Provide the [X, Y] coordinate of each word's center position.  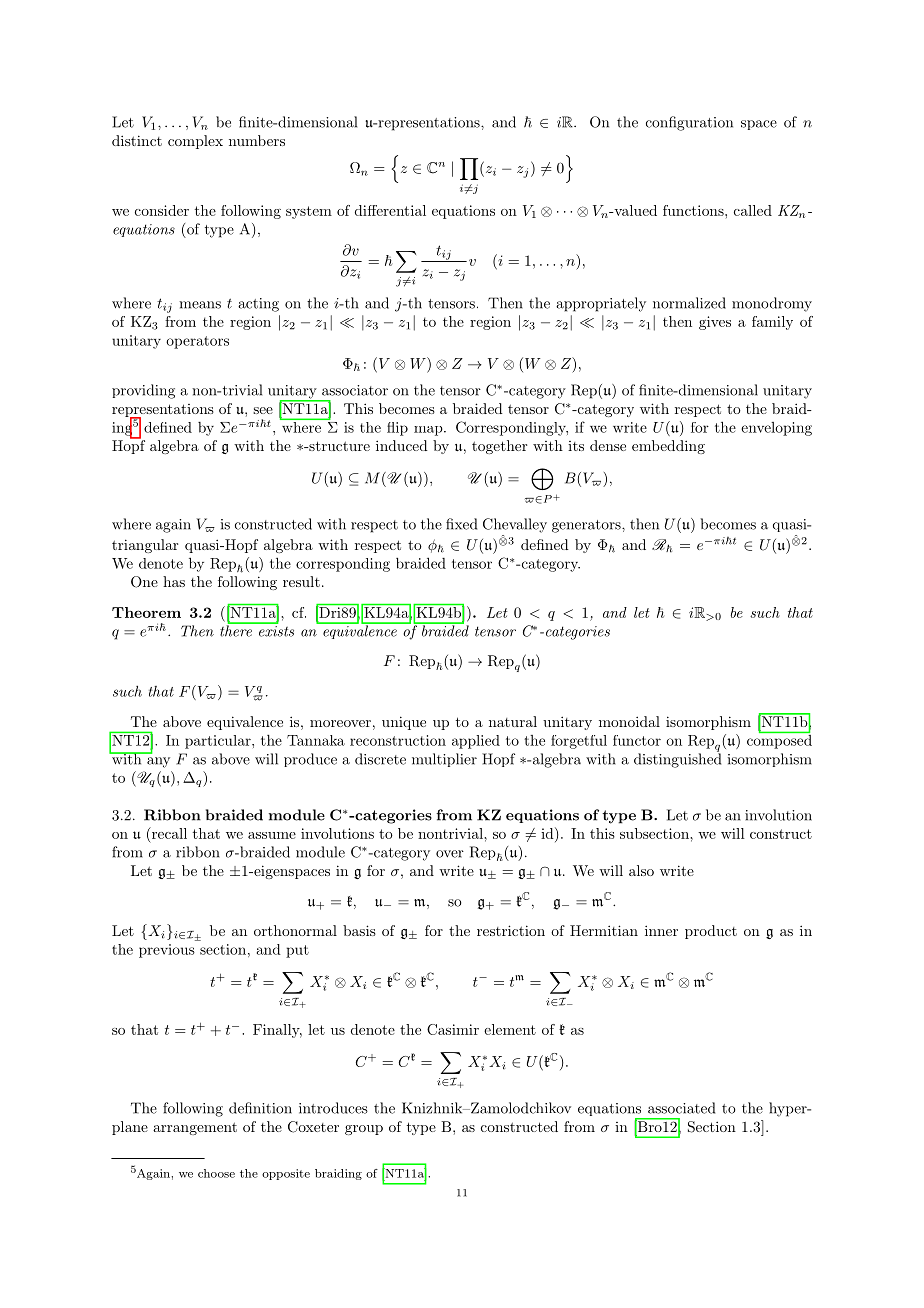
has [174, 581]
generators [587, 526]
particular [219, 742]
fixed [461, 524]
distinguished [677, 759]
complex [195, 142]
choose [216, 1173]
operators [197, 342]
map [429, 431]
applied [476, 742]
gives [715, 323]
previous [167, 951]
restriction [511, 930]
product [711, 932]
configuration [689, 123]
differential [390, 210]
